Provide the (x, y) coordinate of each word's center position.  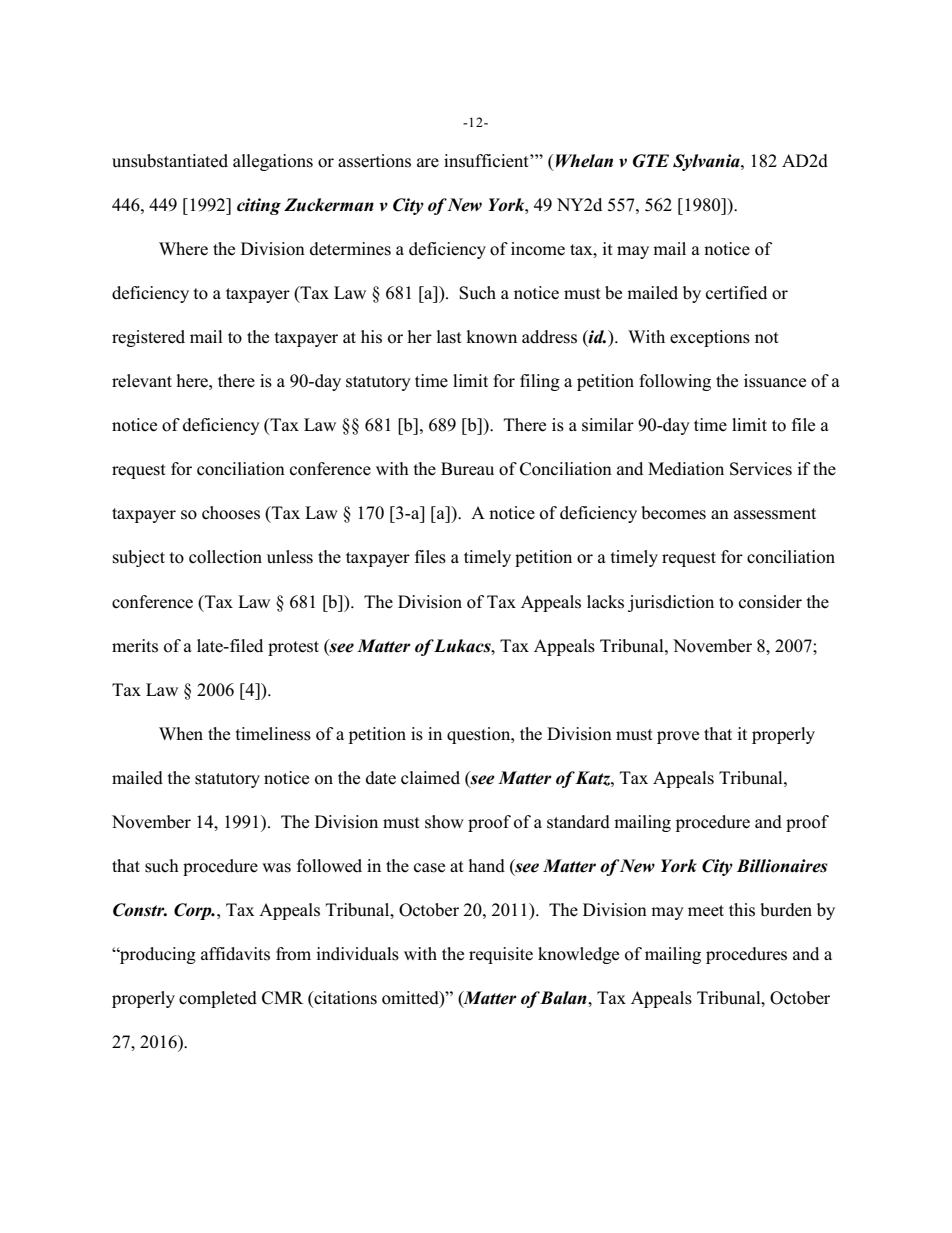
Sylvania (707, 162)
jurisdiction (671, 603)
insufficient (487, 161)
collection (225, 557)
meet (706, 911)
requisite (501, 955)
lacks (605, 602)
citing (259, 206)
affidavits (235, 954)
